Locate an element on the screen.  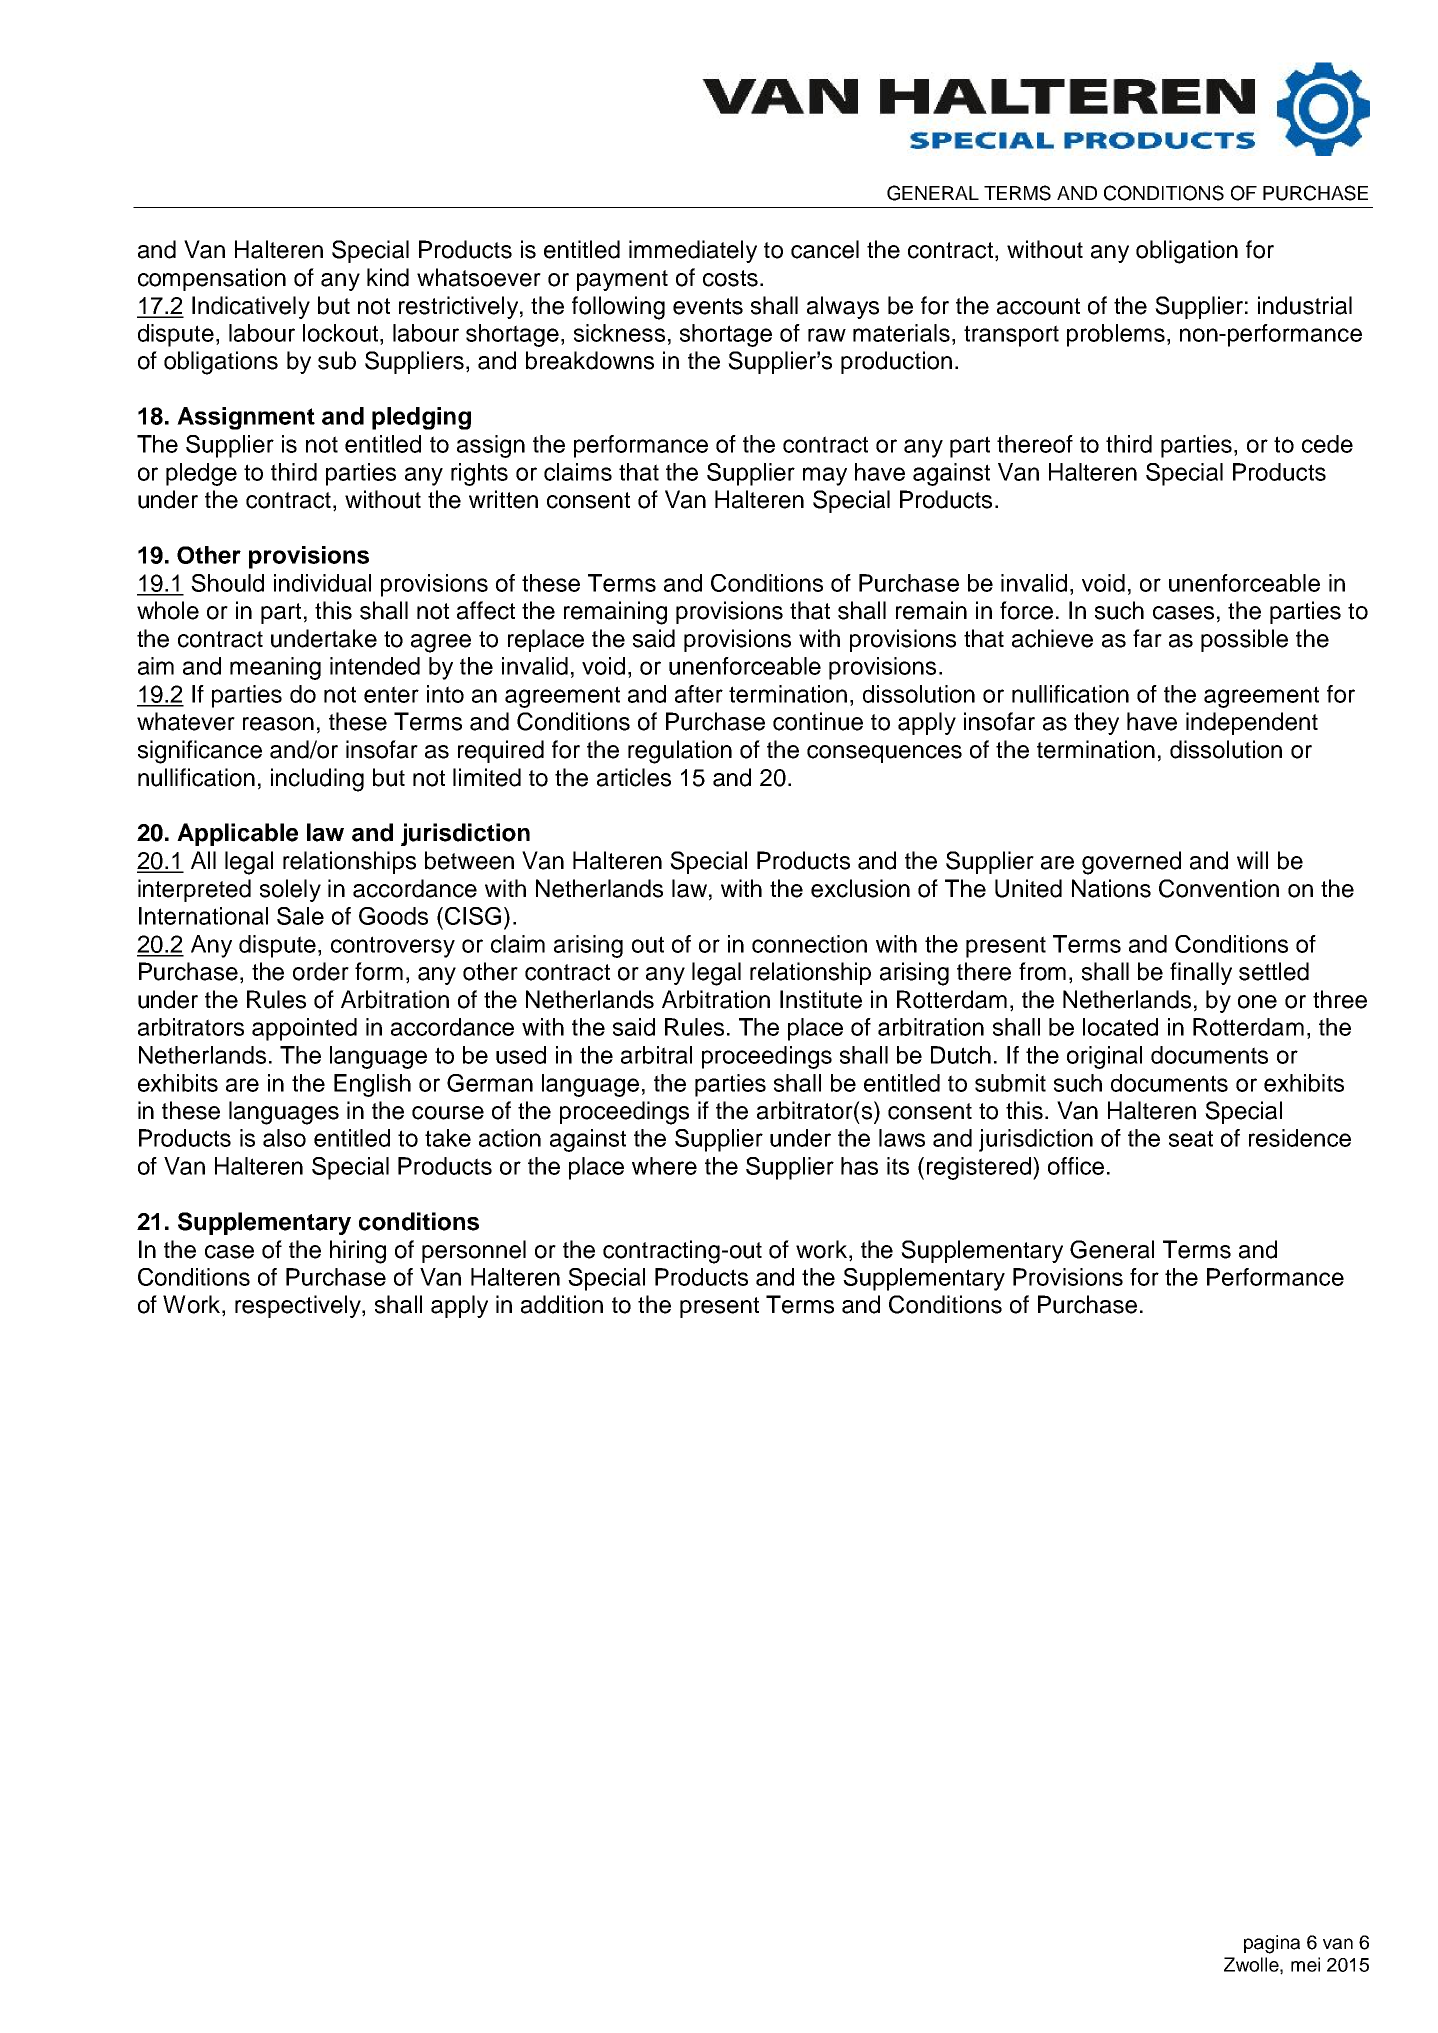
pagina is located at coordinates (1272, 1944).
